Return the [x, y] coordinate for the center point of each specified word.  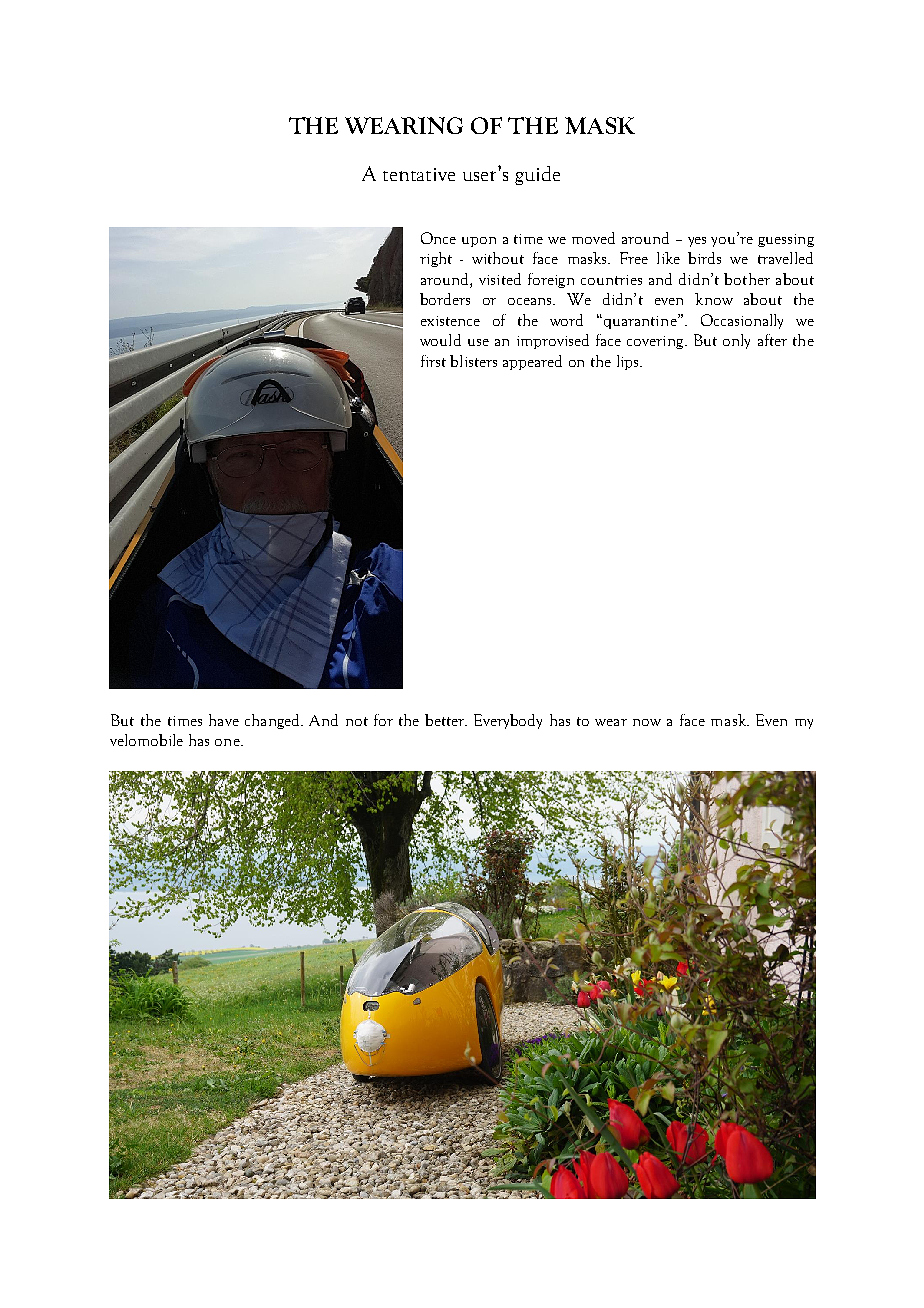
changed [273, 721]
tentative [419, 174]
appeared [532, 362]
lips [629, 362]
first [433, 361]
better [446, 720]
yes [697, 242]
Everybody [508, 721]
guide [537, 175]
